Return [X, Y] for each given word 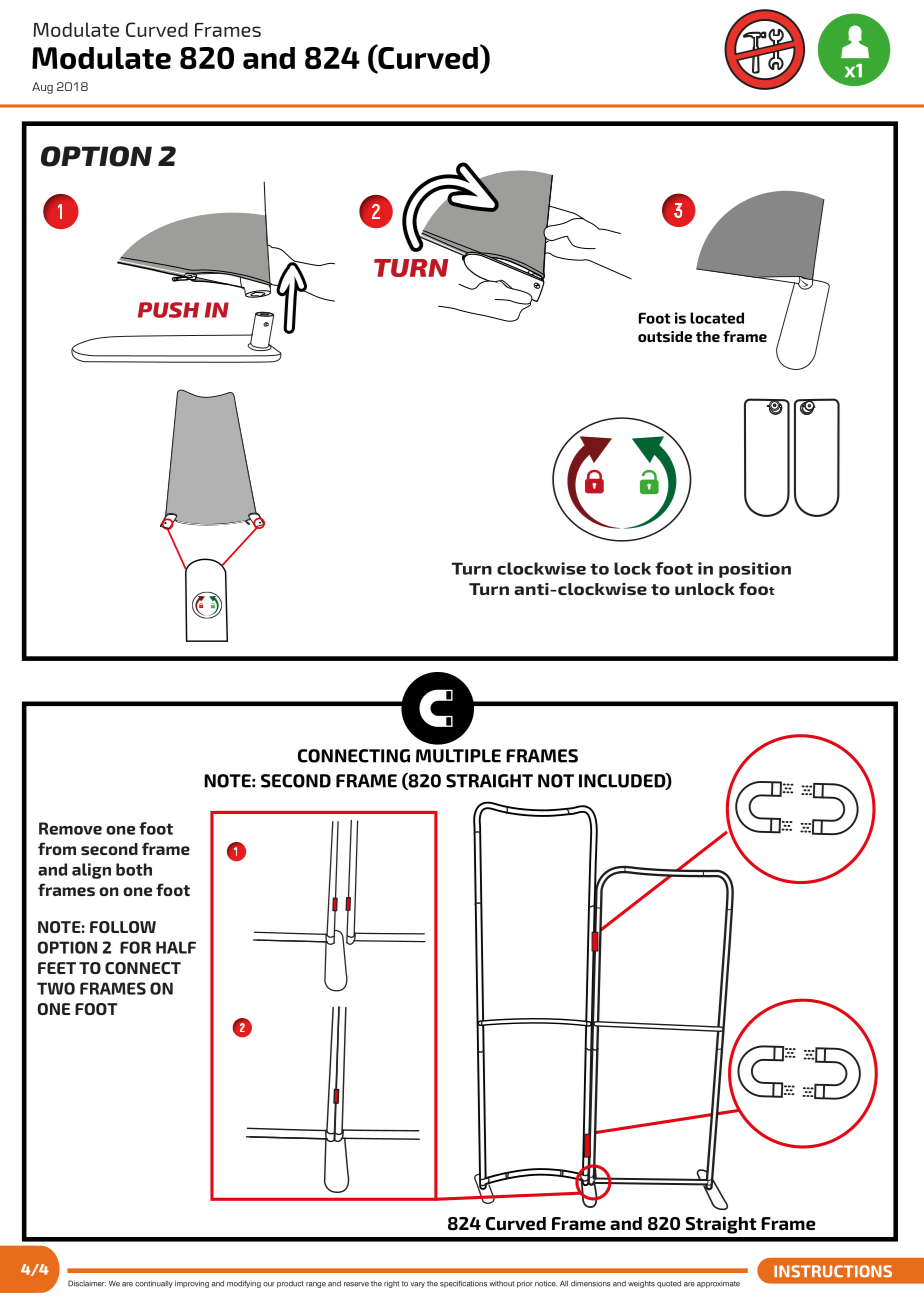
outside [665, 336]
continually [154, 1284]
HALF [176, 947]
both [134, 869]
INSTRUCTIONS [833, 1271]
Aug [42, 88]
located [717, 318]
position [755, 570]
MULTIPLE [458, 756]
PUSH [168, 310]
